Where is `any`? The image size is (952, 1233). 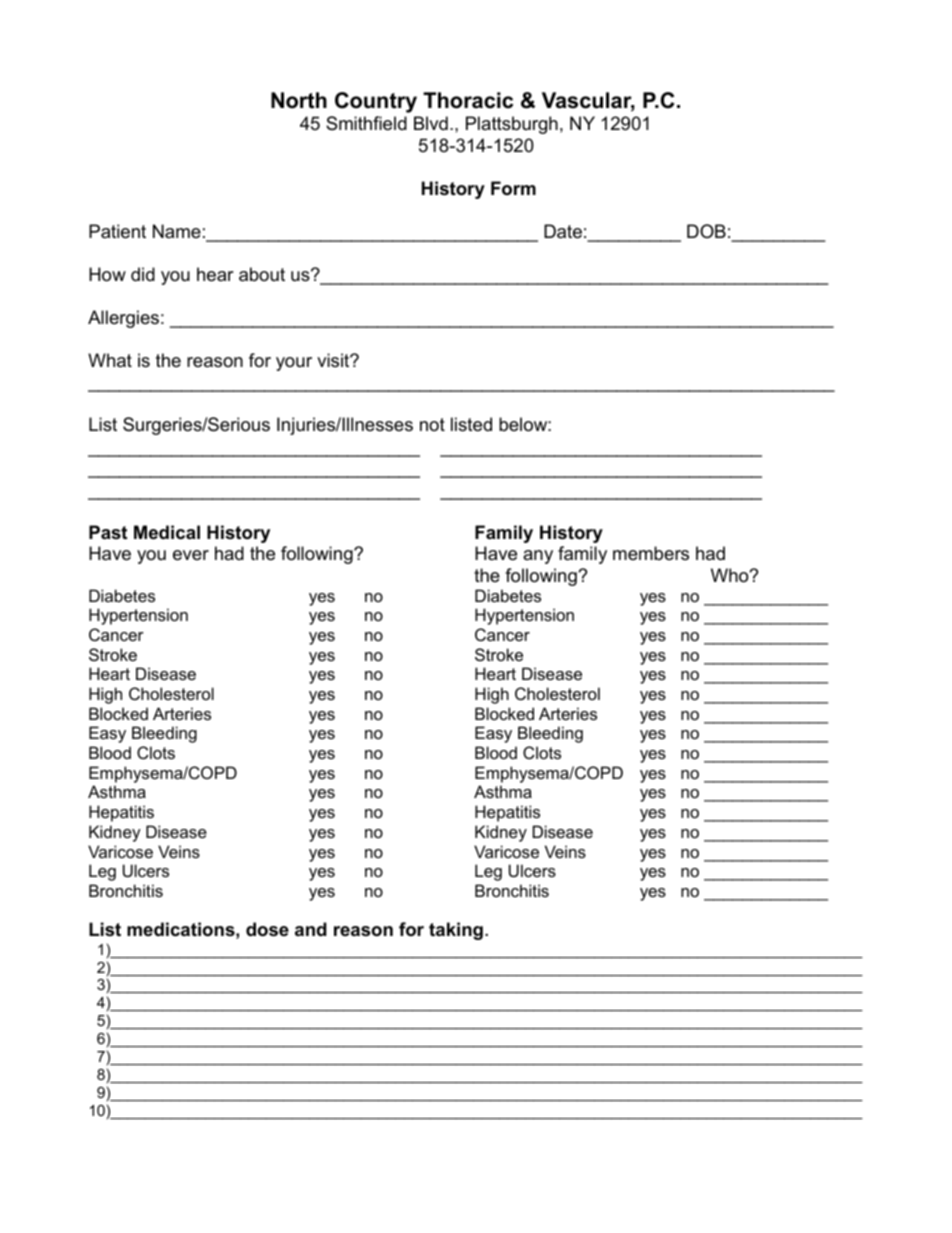 any is located at coordinates (538, 557).
